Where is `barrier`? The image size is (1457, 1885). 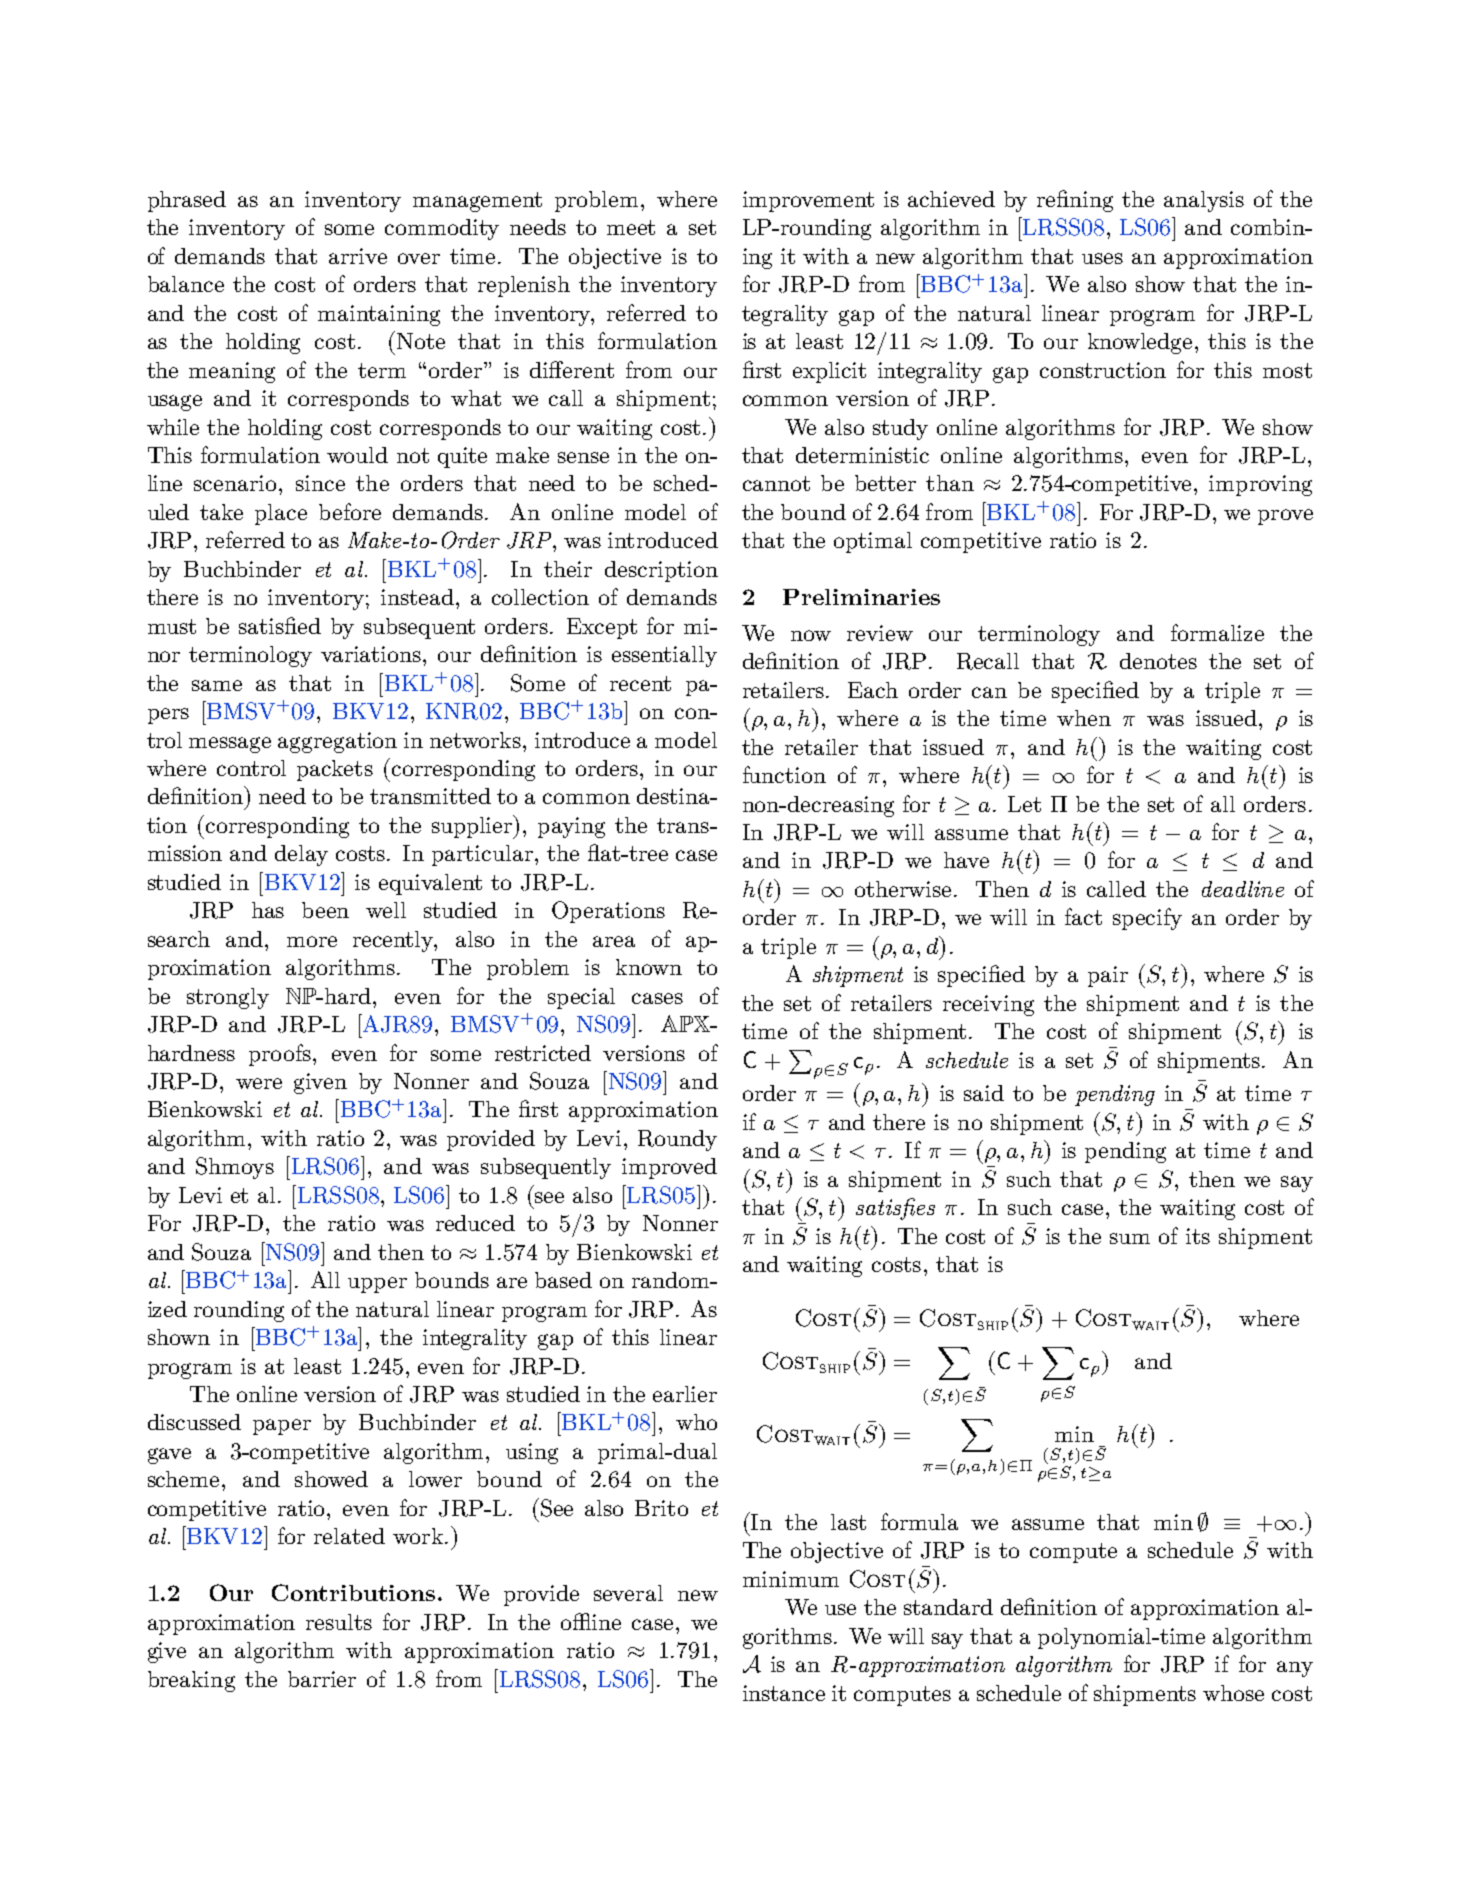 barrier is located at coordinates (322, 1679).
